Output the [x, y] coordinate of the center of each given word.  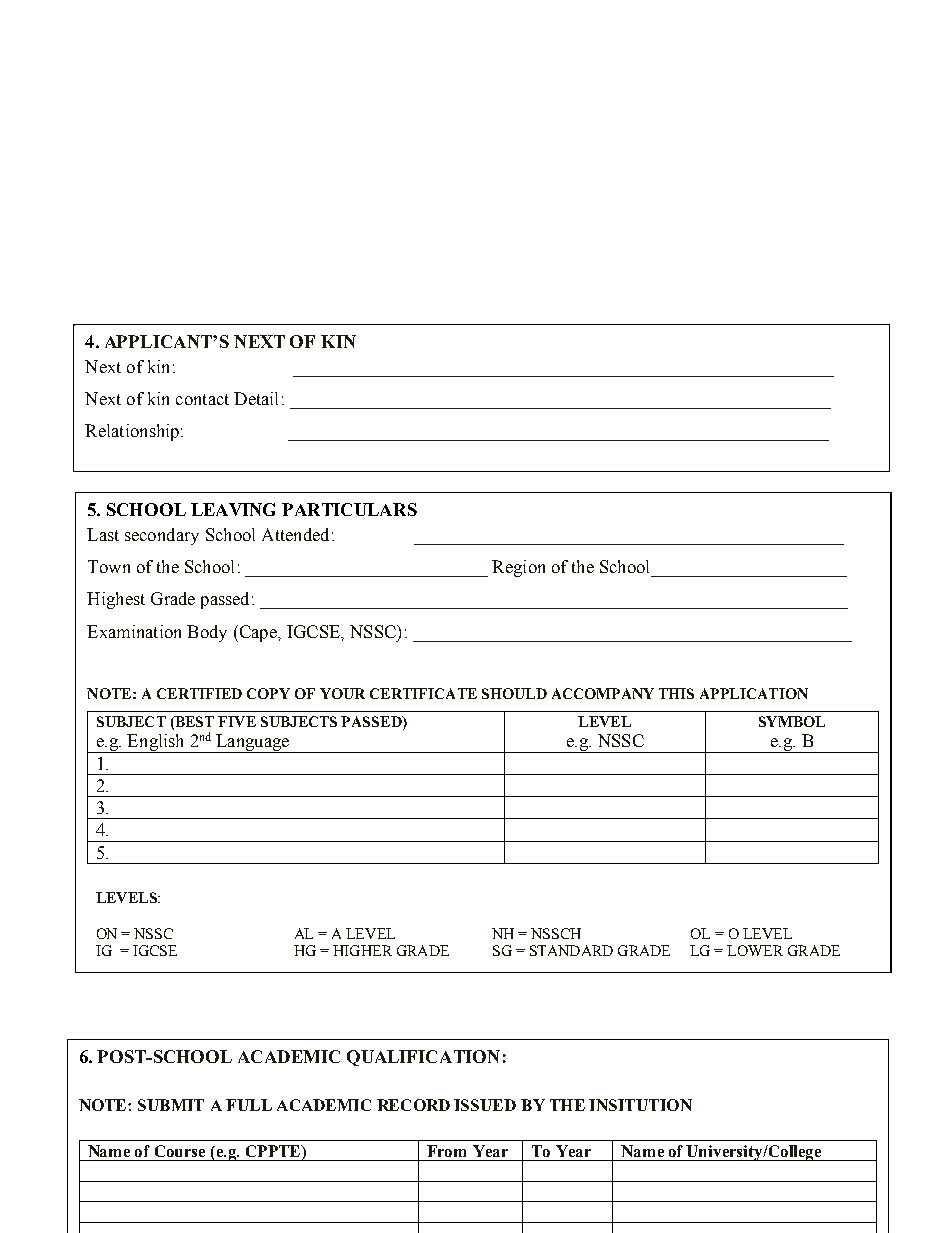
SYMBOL [792, 721]
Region [518, 568]
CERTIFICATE [423, 693]
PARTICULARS [349, 509]
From [446, 1151]
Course [180, 1151]
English [156, 743]
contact [202, 399]
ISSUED [485, 1105]
